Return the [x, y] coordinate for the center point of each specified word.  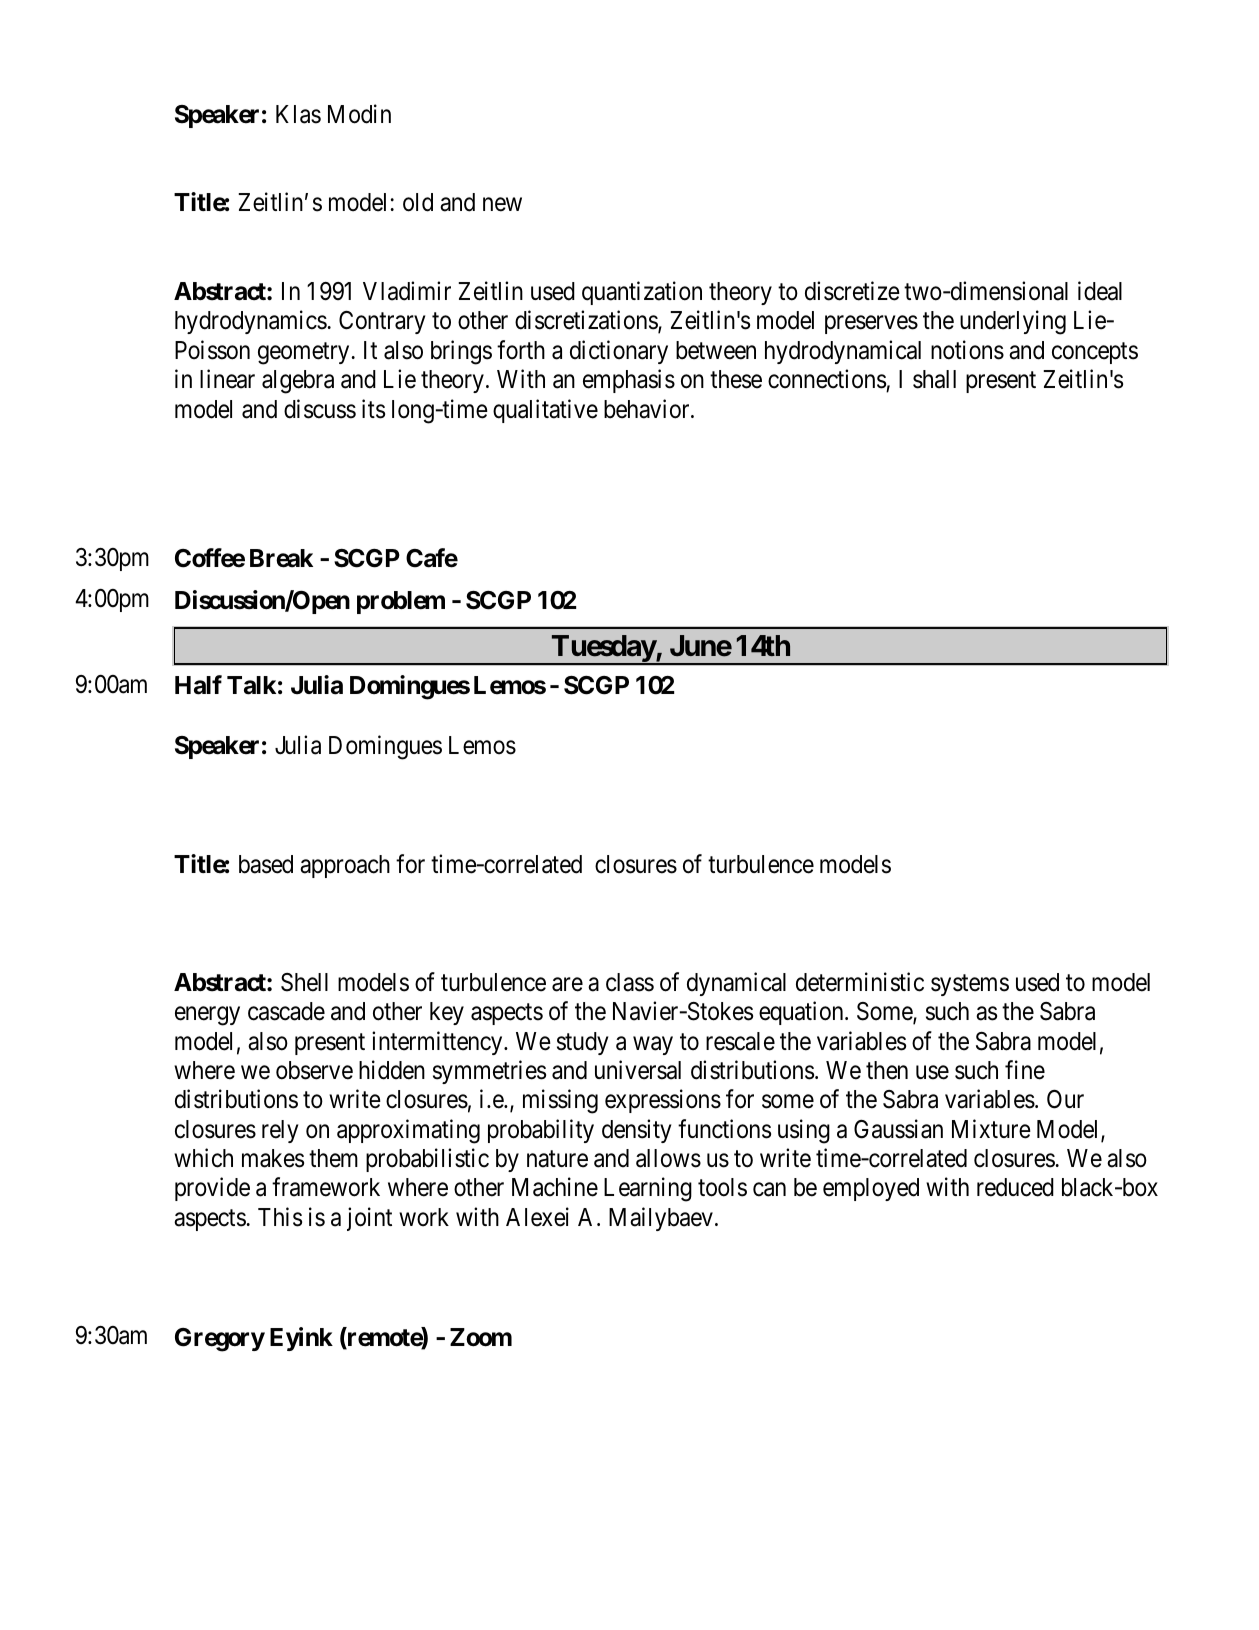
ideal [1100, 291]
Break [281, 558]
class [630, 982]
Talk [251, 685]
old [418, 202]
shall [934, 379]
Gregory [220, 1340]
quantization [642, 293]
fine [1025, 1070]
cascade [286, 1011]
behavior [648, 409]
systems [970, 985]
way [653, 1045]
